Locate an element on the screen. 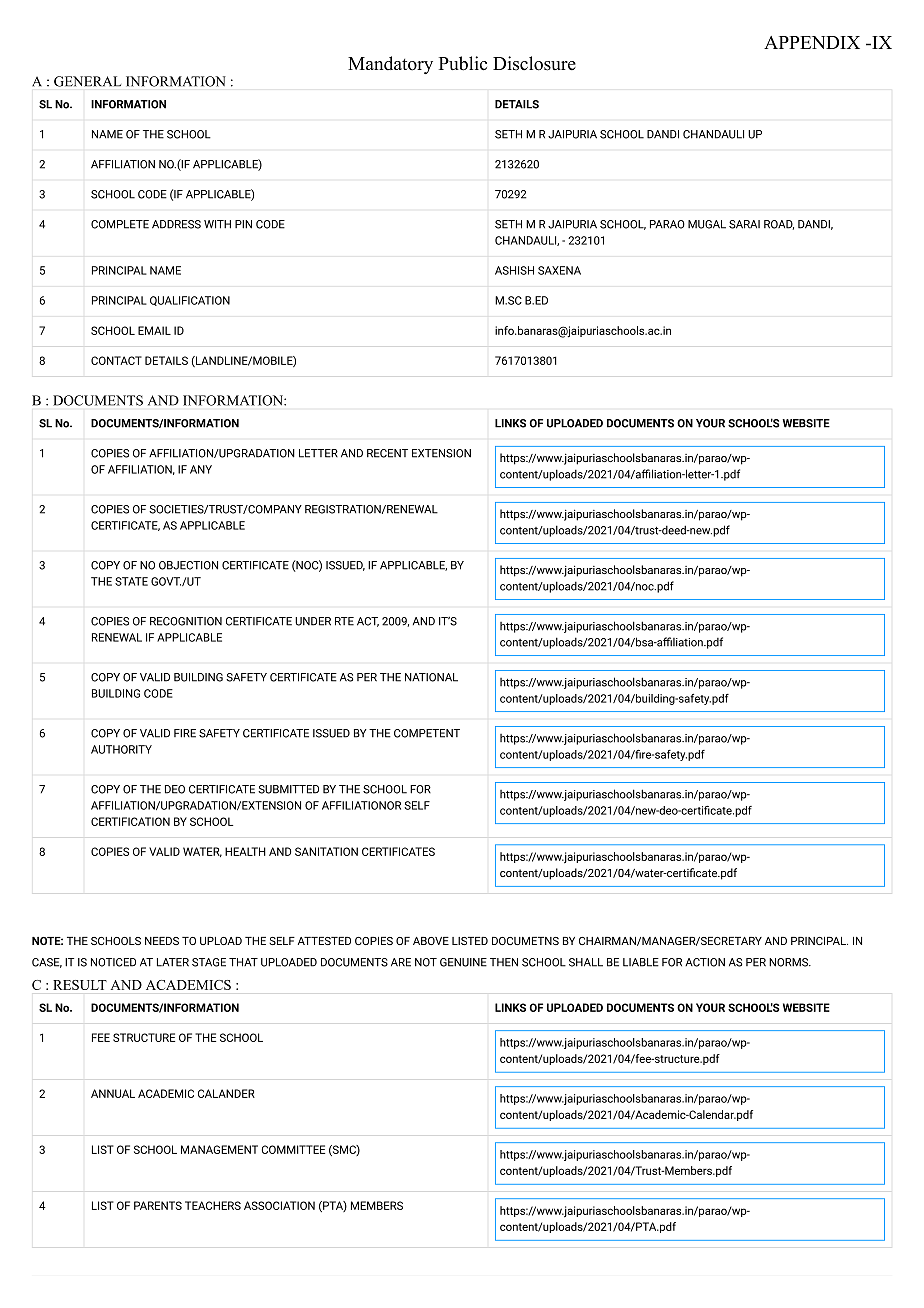 Image resolution: width=924 pixels, height=1308 pixels. ABOVE is located at coordinates (431, 941).
